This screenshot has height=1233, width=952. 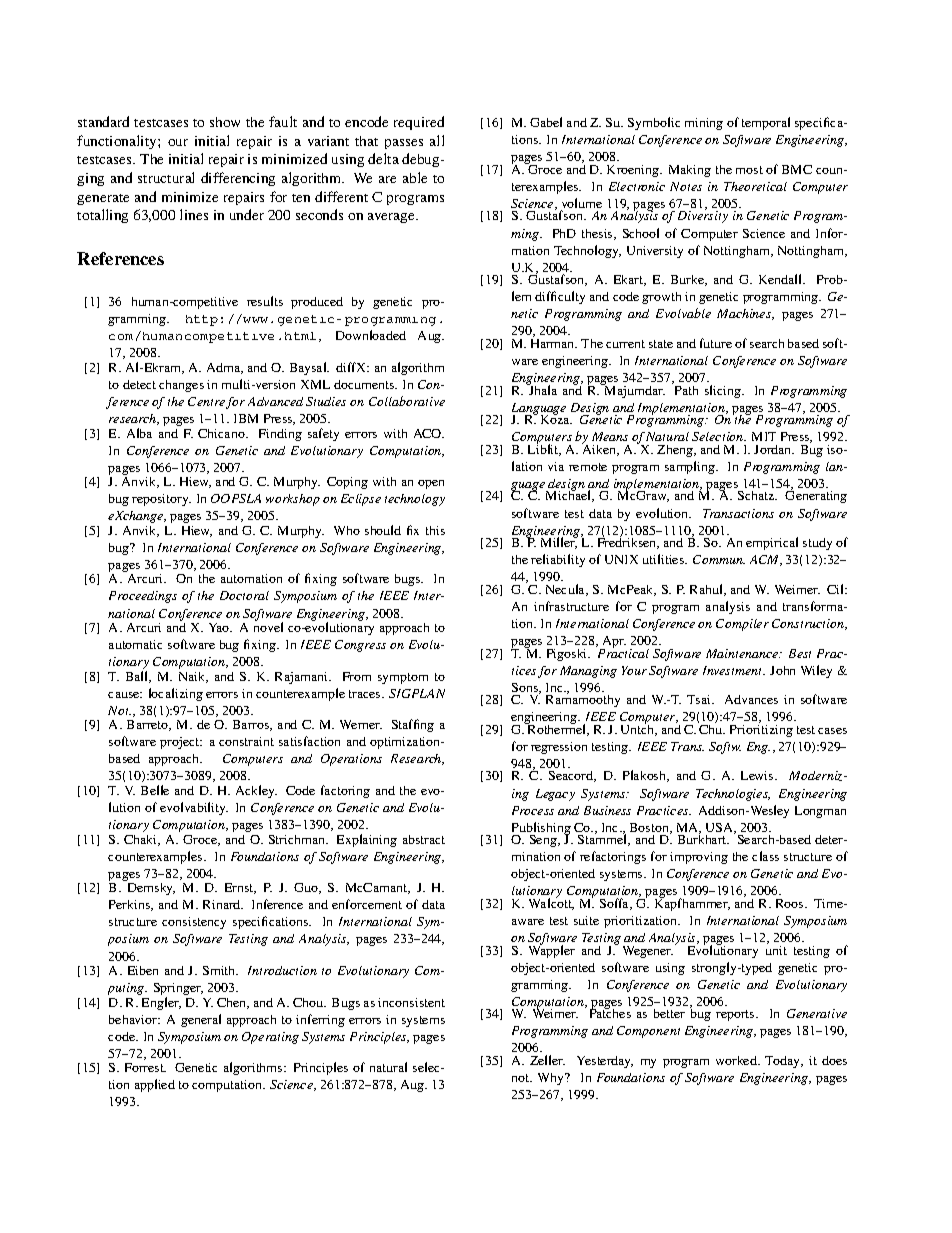 What do you see at coordinates (222, 433) in the screenshot?
I see `Chicano` at bounding box center [222, 433].
